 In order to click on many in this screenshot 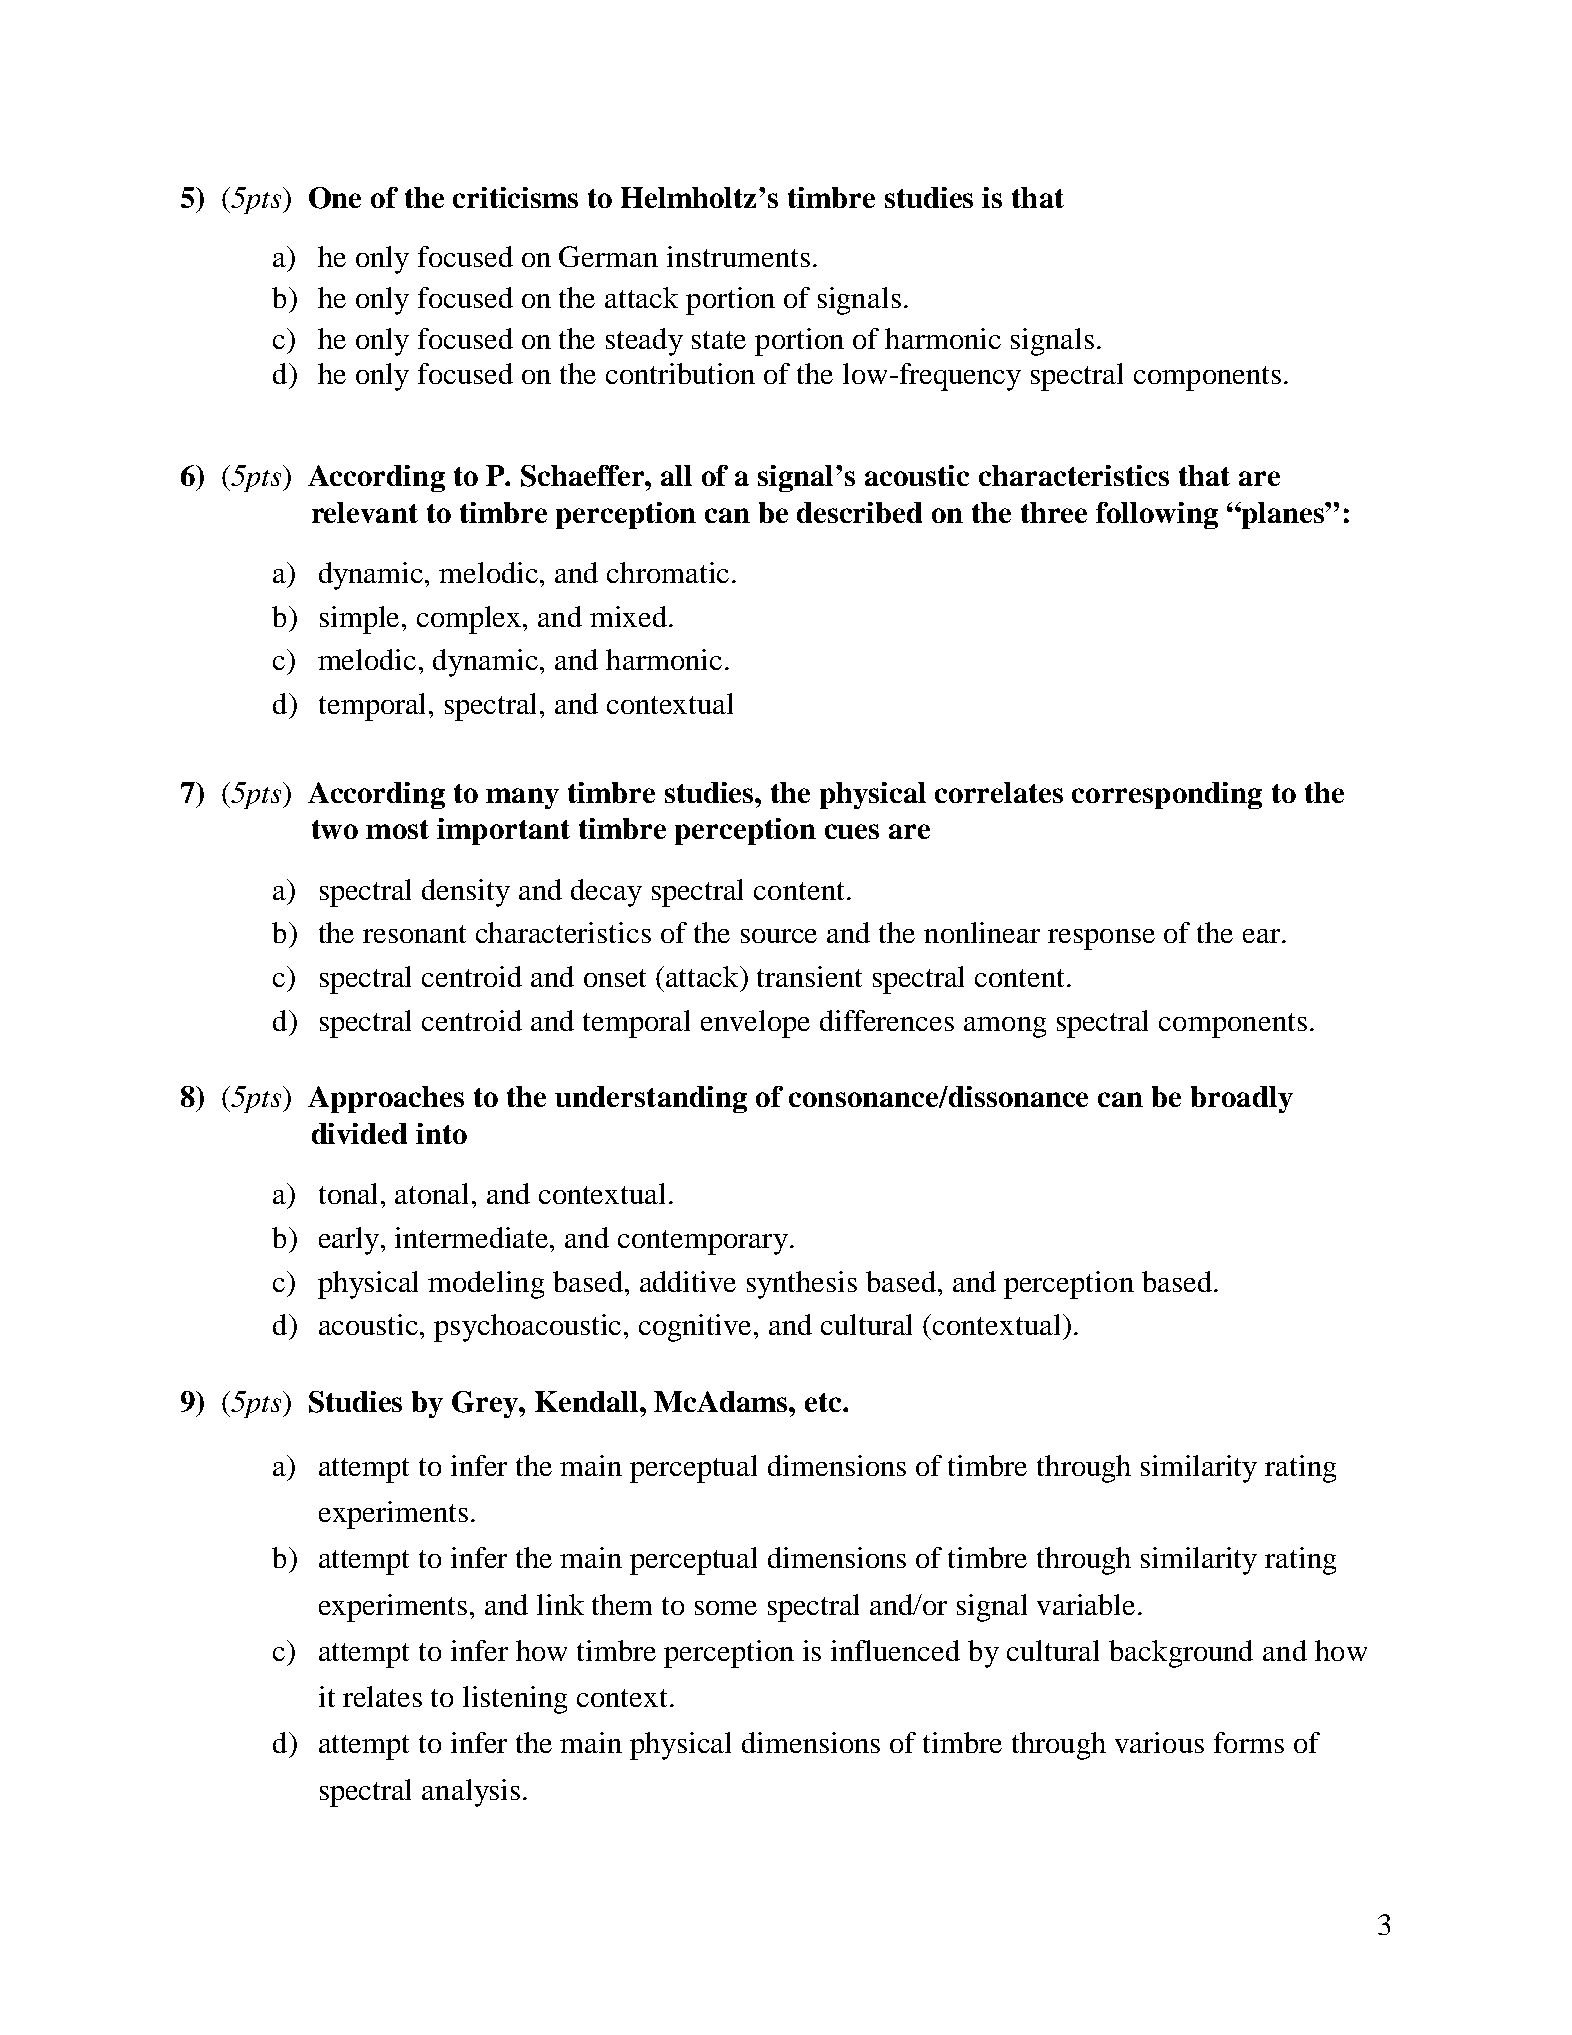, I will do `click(522, 798)`.
